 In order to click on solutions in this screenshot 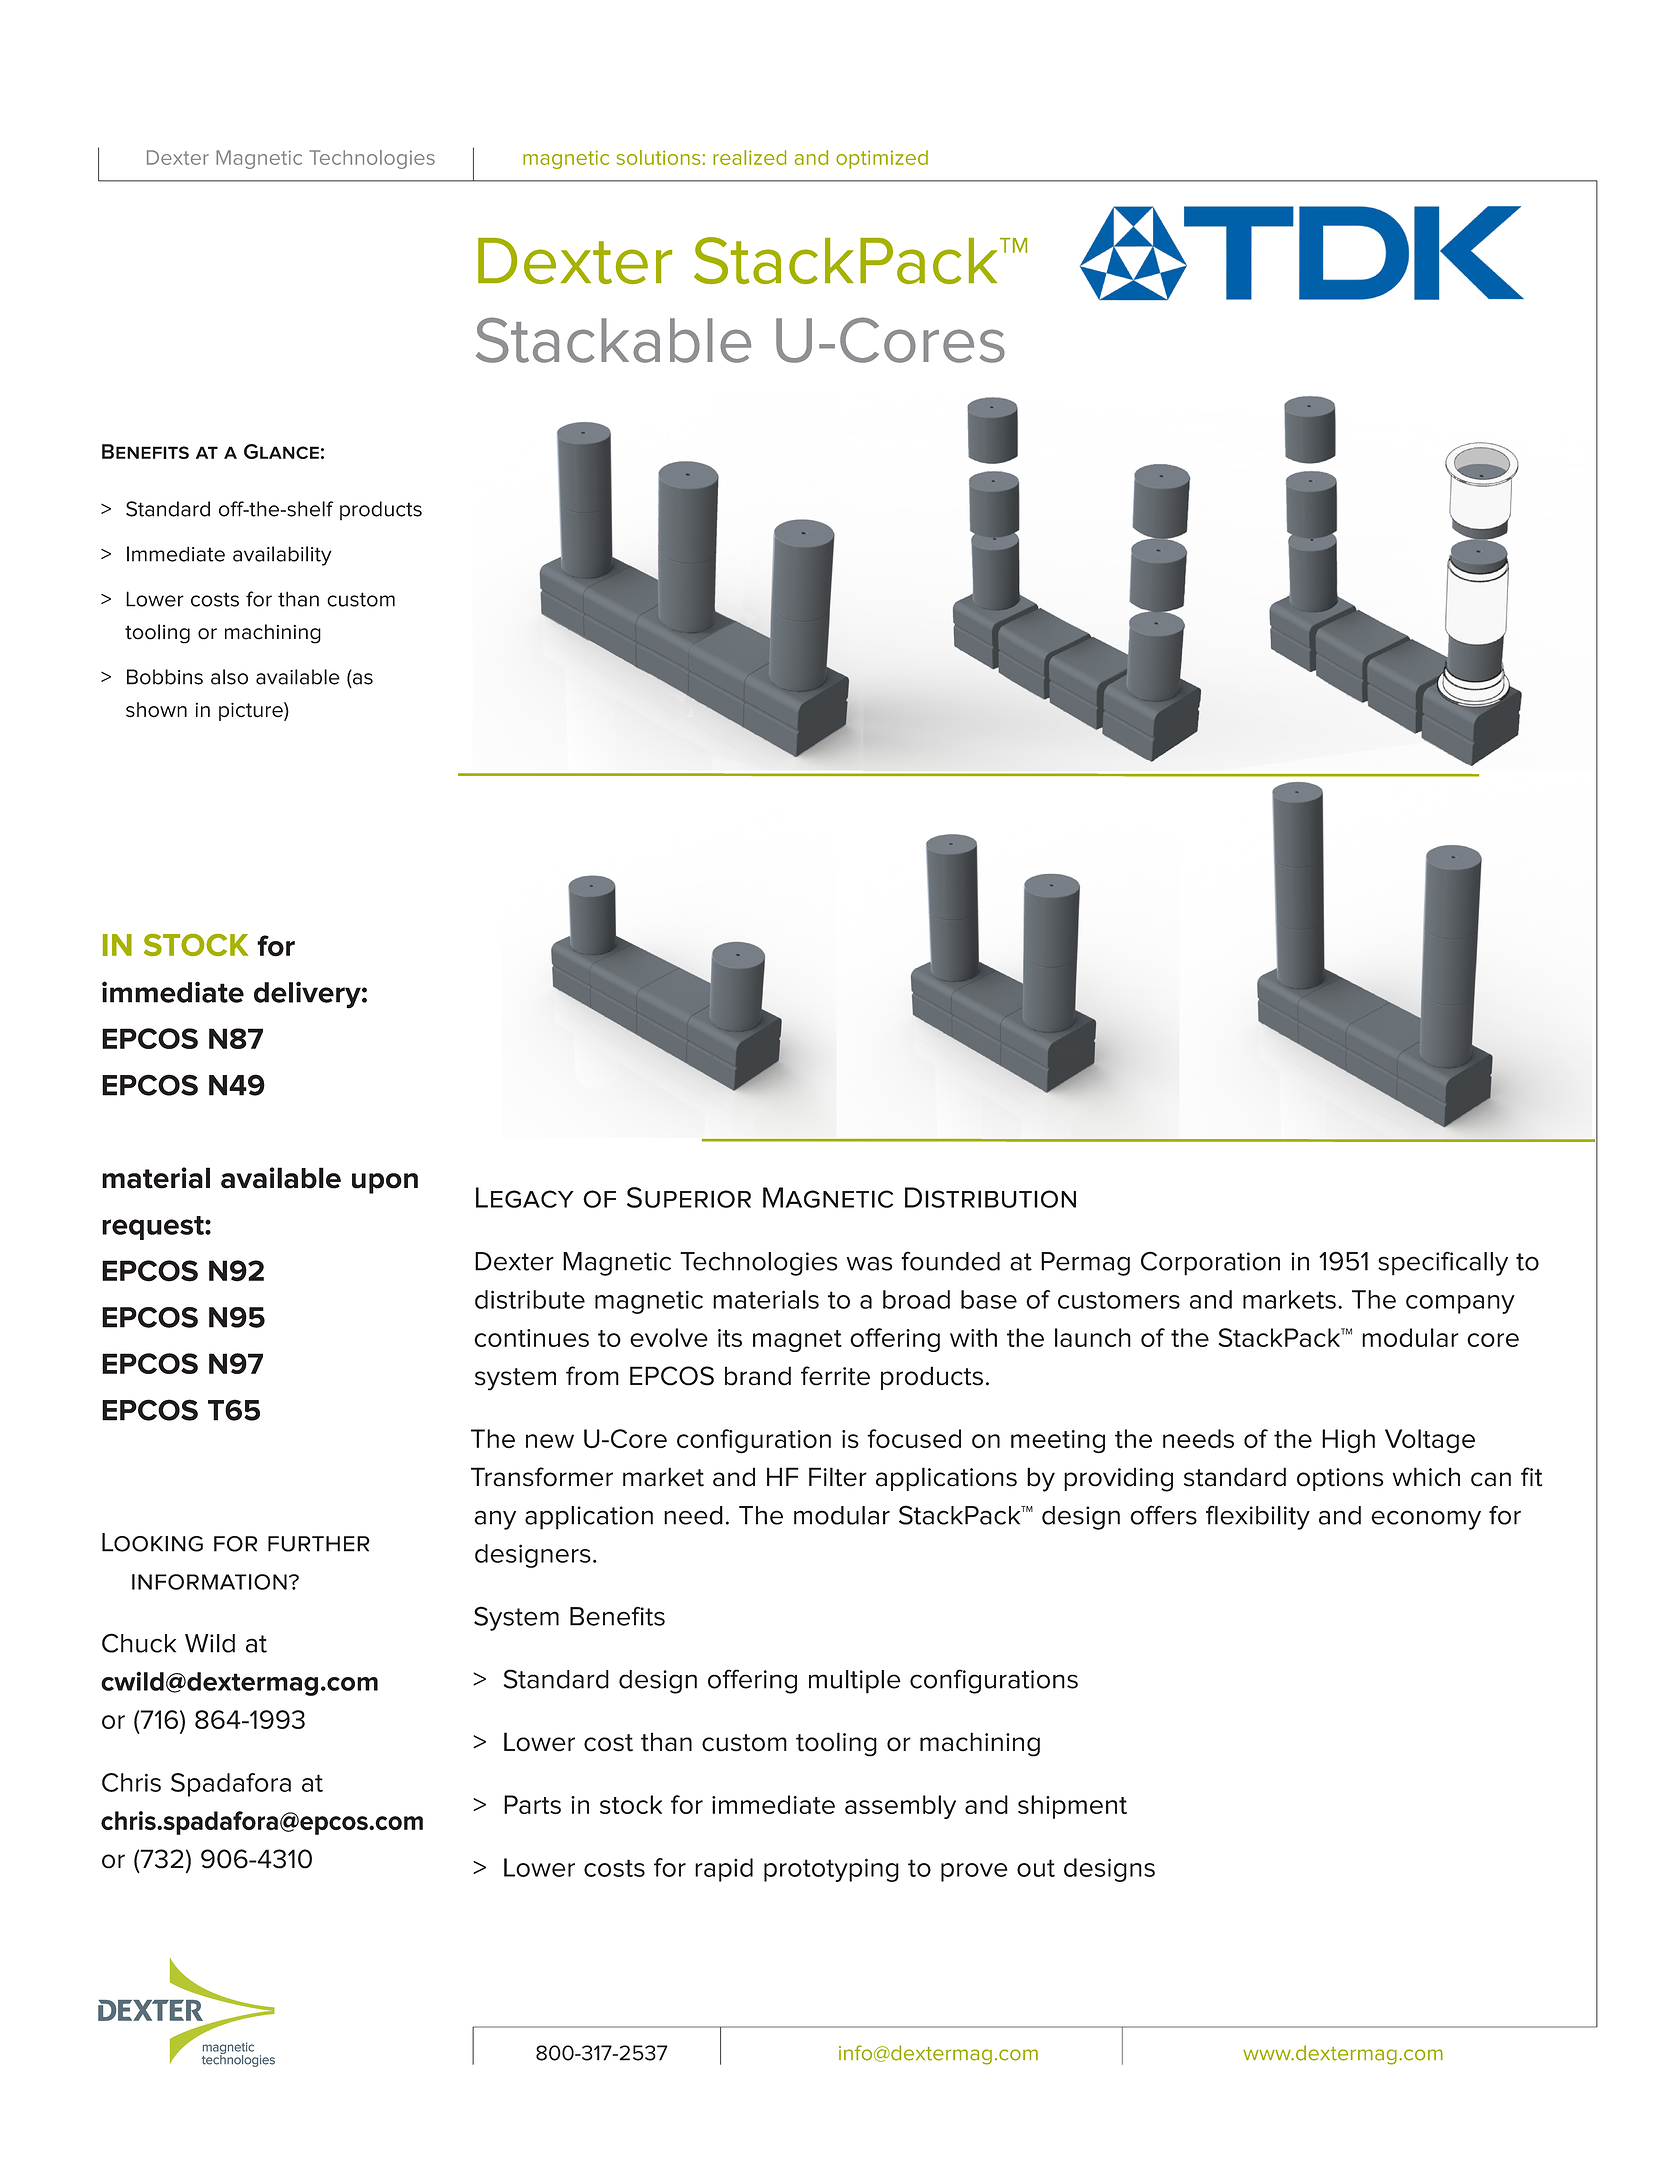, I will do `click(658, 157)`.
